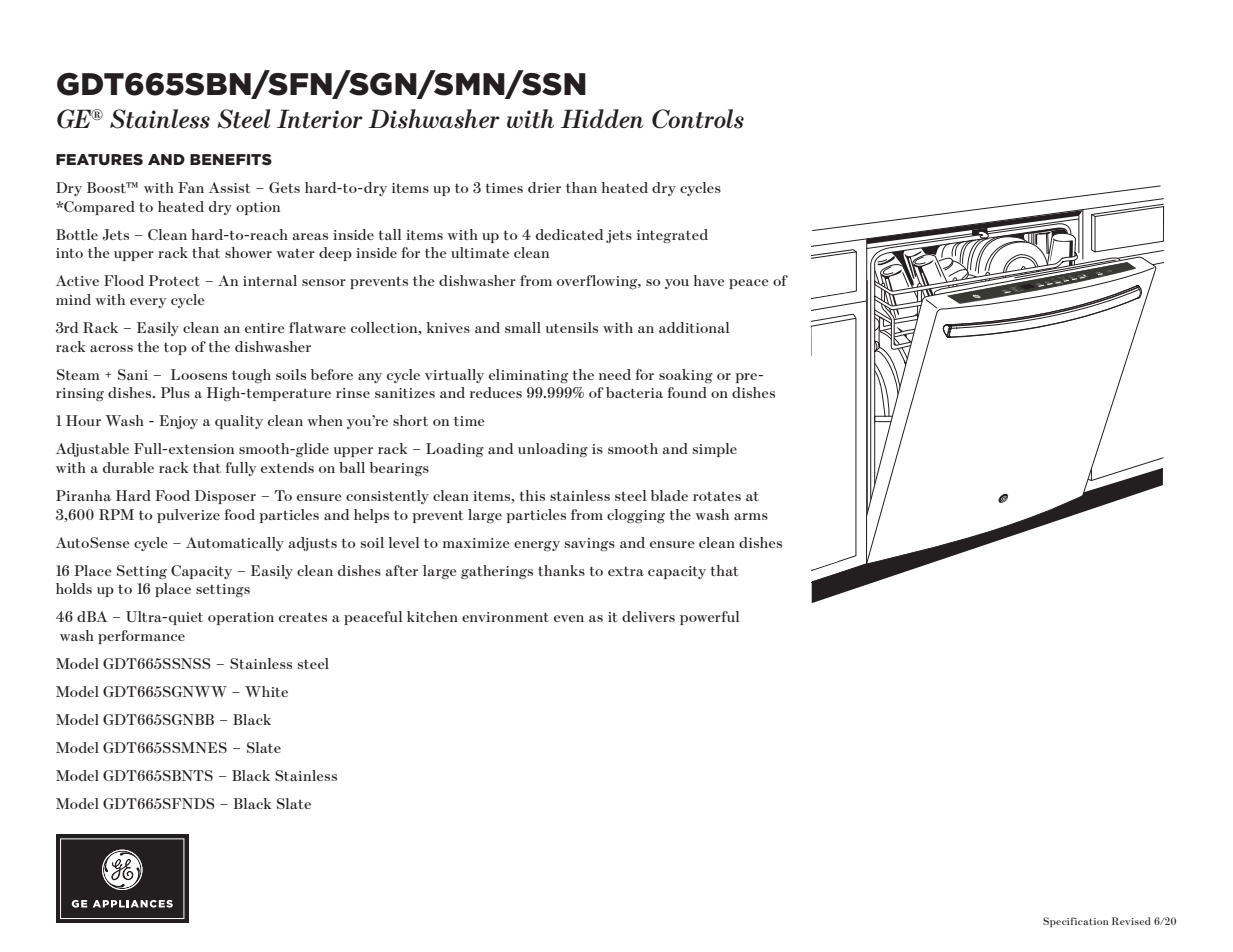  Describe the element at coordinates (687, 392) in the image. I see `found` at that location.
